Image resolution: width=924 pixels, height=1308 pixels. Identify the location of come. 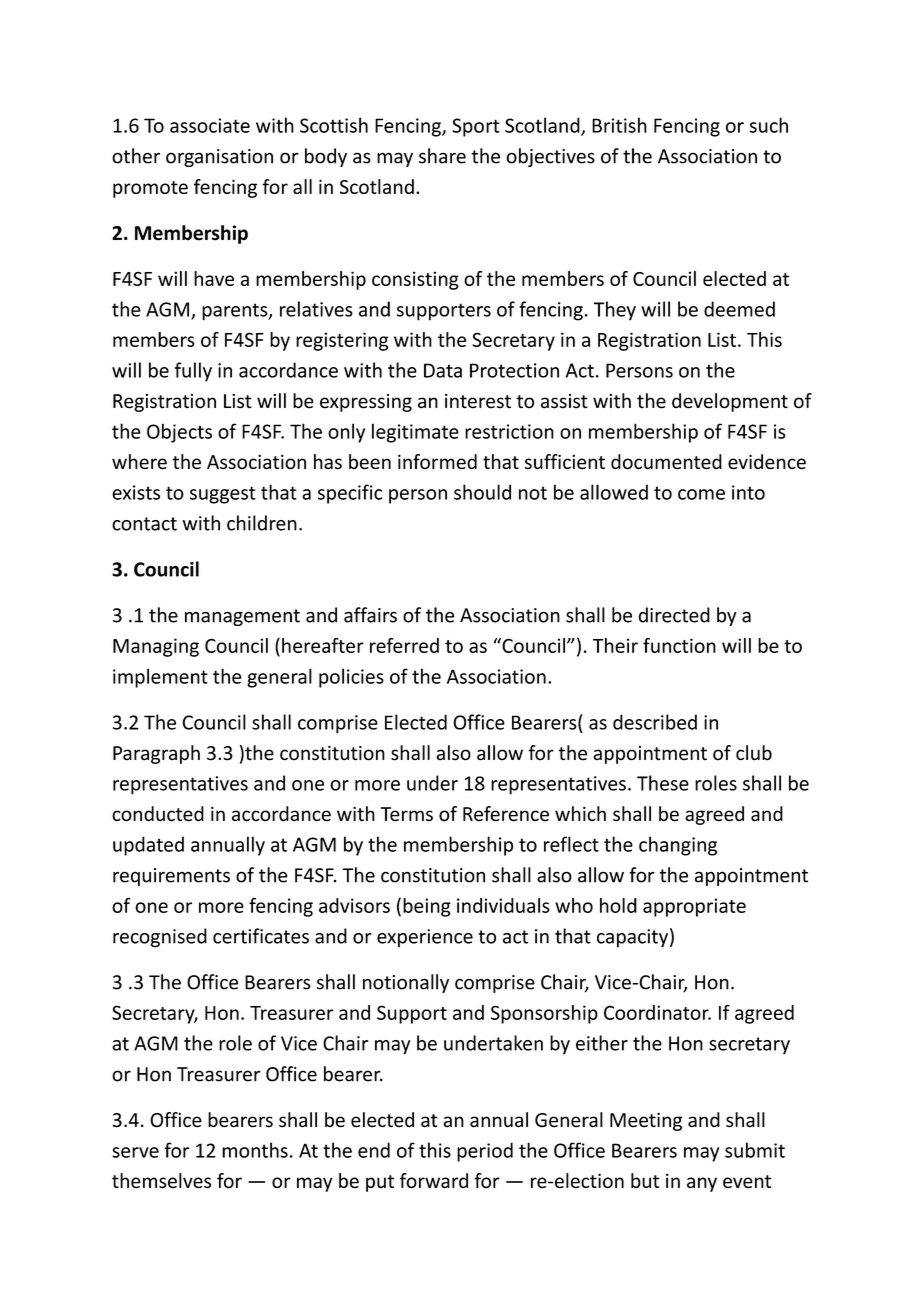
(701, 494).
